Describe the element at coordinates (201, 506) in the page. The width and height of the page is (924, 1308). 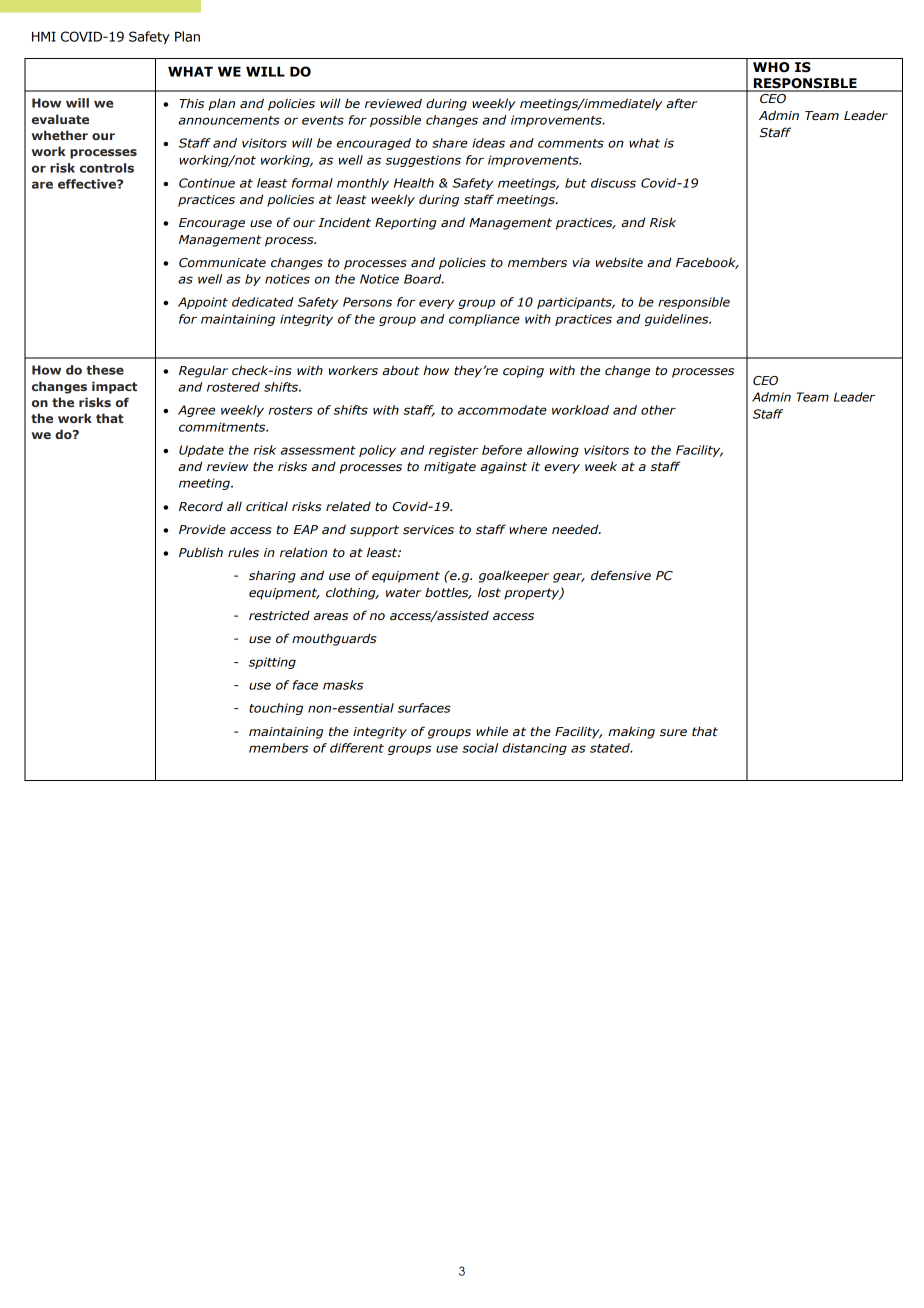
I see `Record` at that location.
